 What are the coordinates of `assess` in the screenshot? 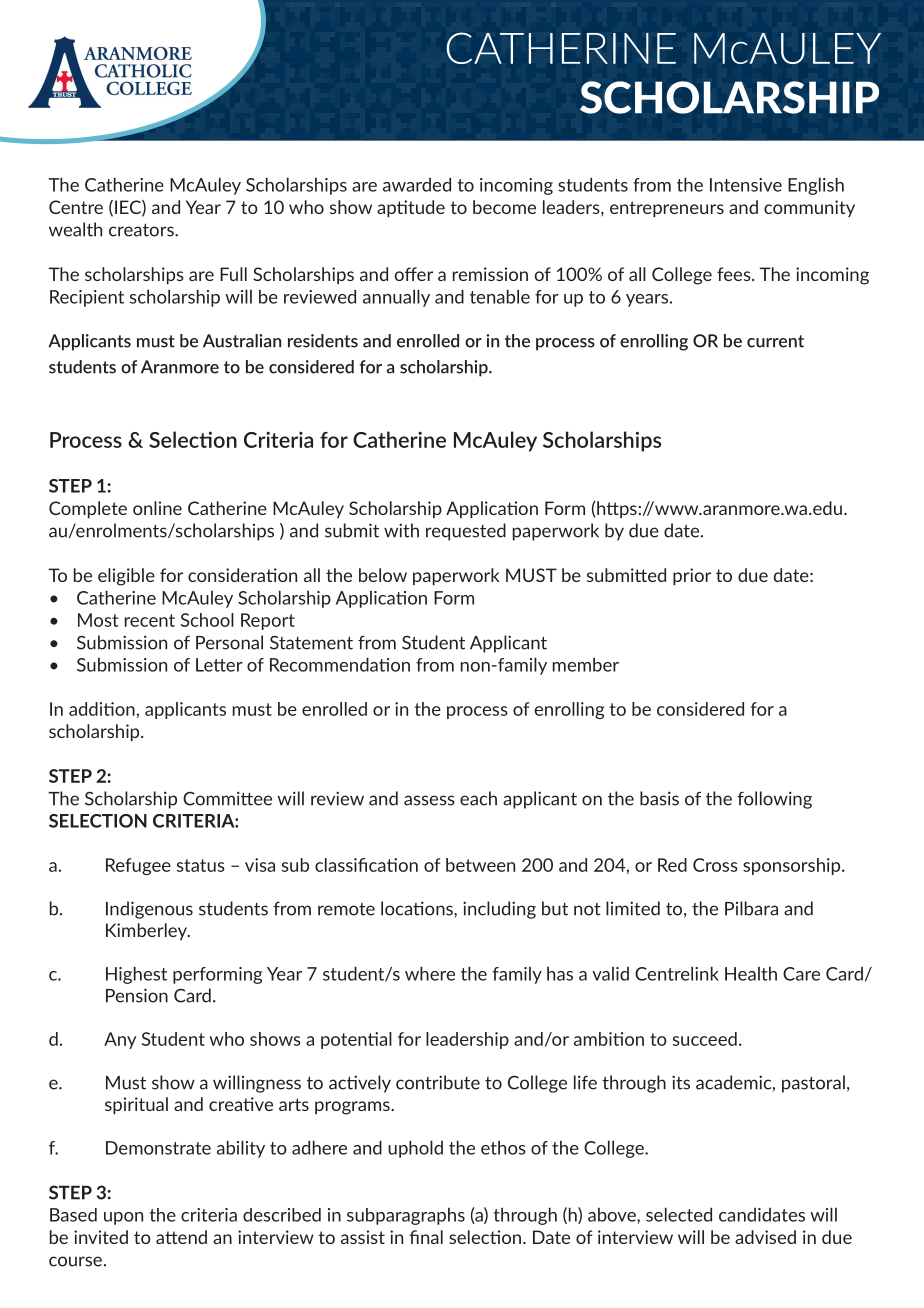 It's located at (429, 800).
